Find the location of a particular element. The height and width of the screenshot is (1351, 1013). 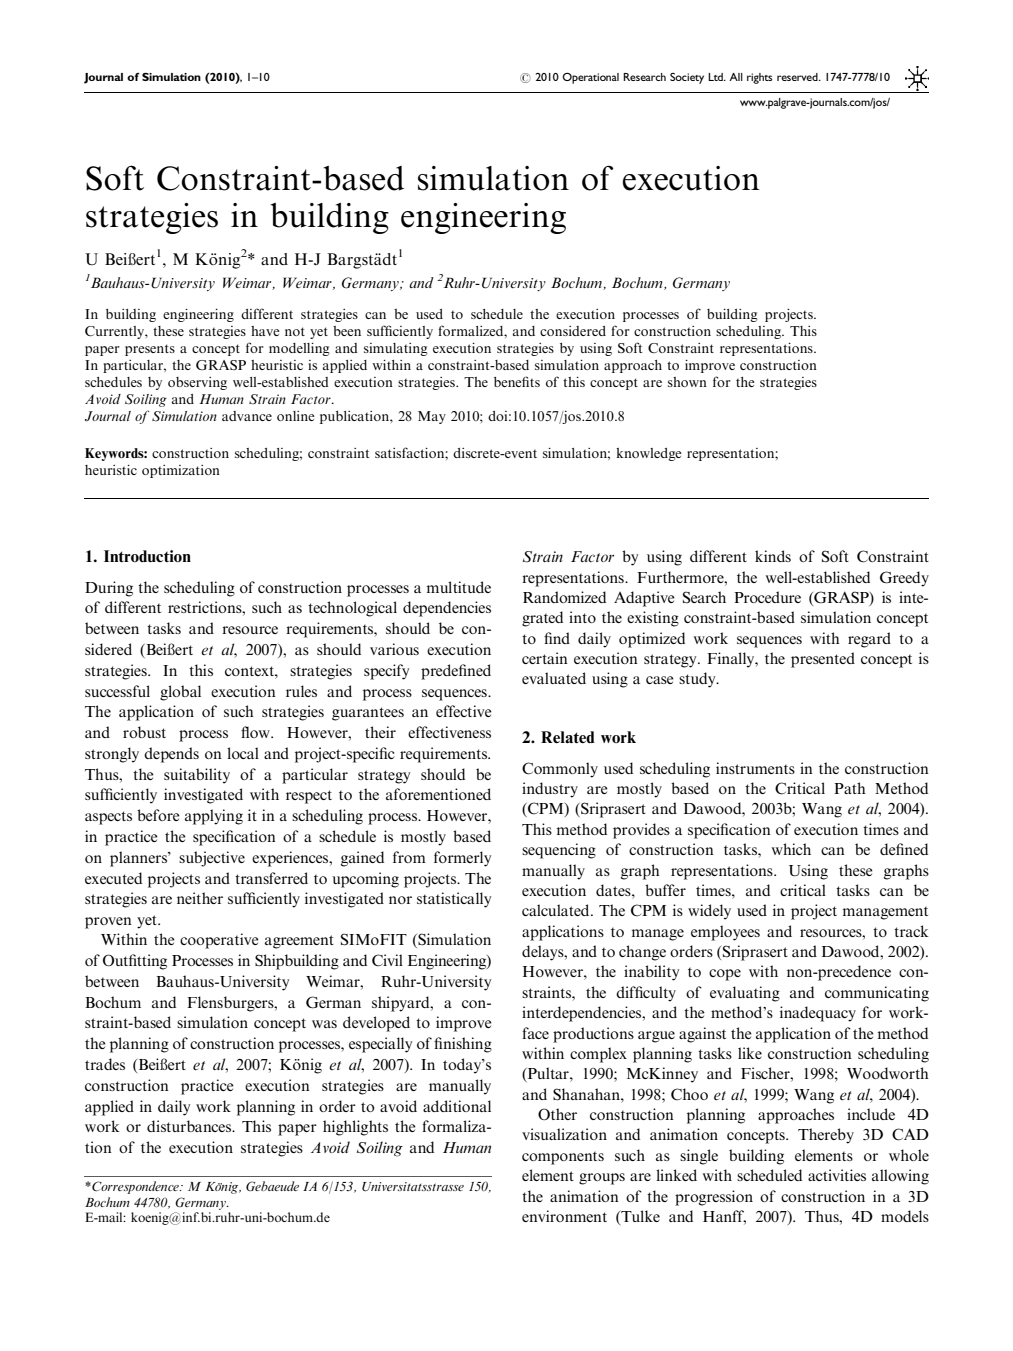

components is located at coordinates (563, 1158).
